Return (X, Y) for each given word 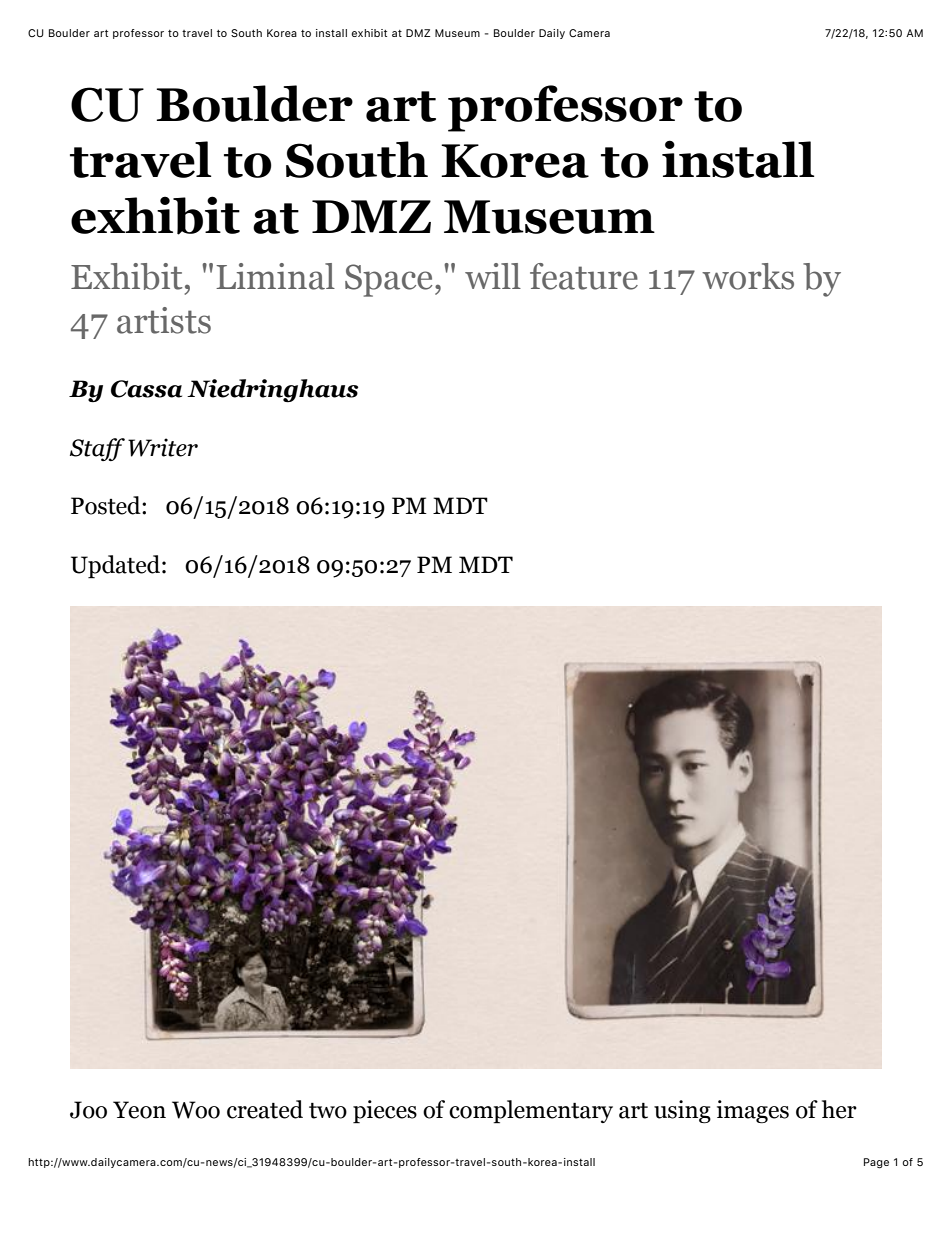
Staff (97, 449)
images (753, 1111)
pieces (385, 1112)
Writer (163, 447)
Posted (107, 505)
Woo (196, 1110)
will (493, 276)
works (748, 276)
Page (876, 1163)
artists (164, 320)
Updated (117, 567)
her (839, 1109)
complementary (531, 1112)
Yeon (139, 1110)
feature (584, 276)
